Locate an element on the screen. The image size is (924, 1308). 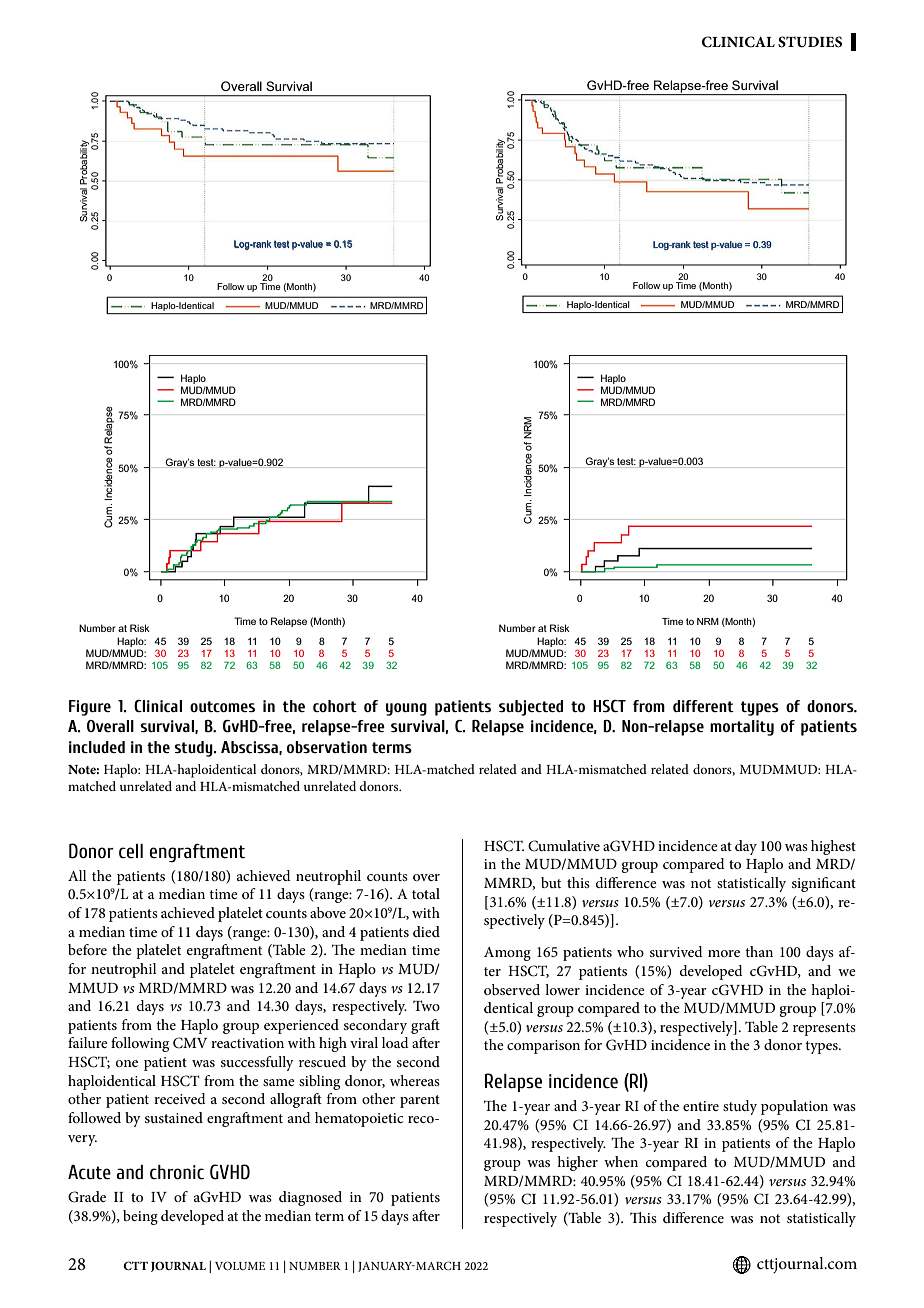
outcomes is located at coordinates (222, 706).
